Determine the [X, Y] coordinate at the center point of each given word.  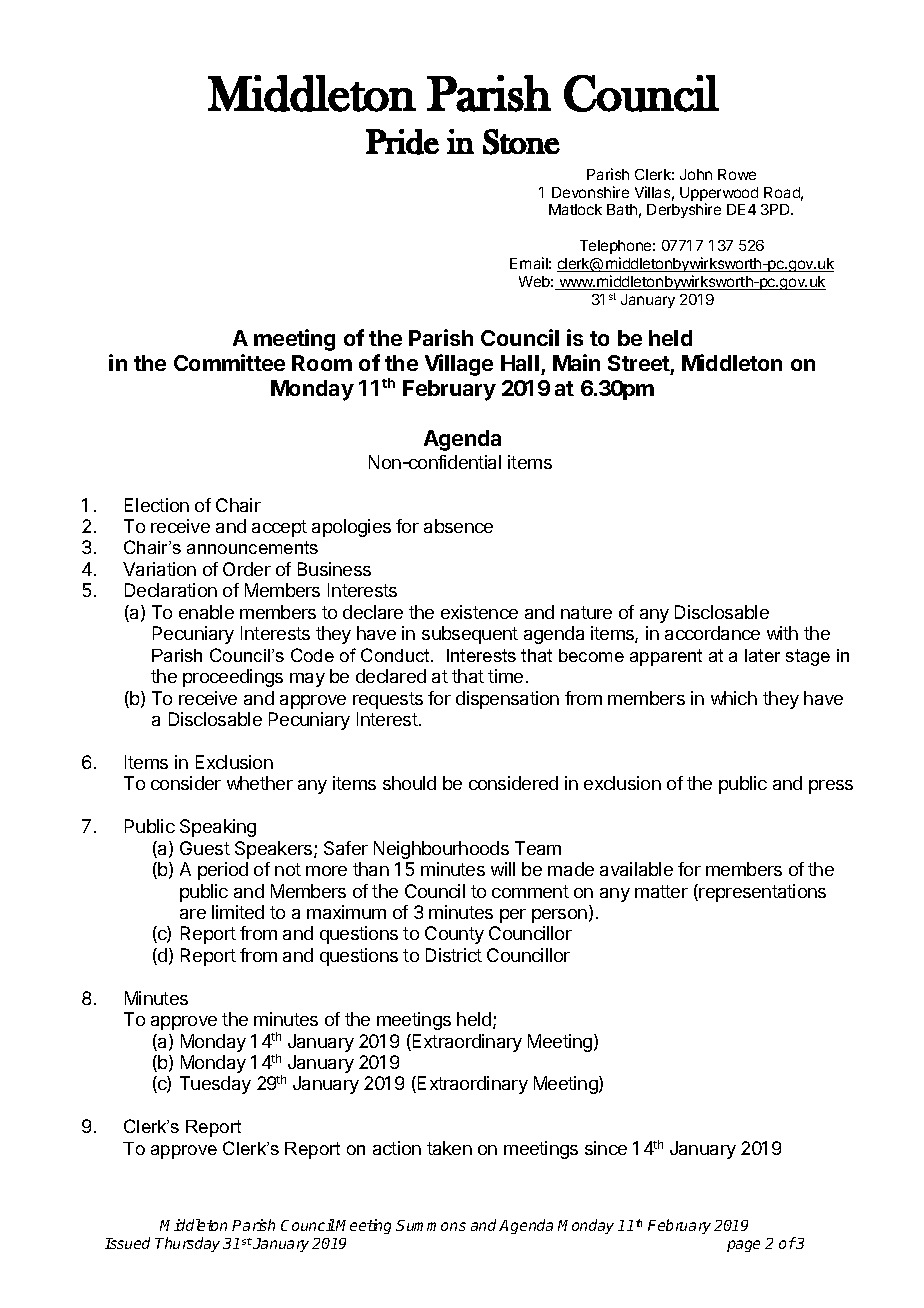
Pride [402, 142]
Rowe [737, 174]
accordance [712, 633]
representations [762, 893]
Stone [521, 142]
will [503, 869]
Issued [127, 1243]
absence [458, 526]
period [223, 871]
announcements [252, 547]
